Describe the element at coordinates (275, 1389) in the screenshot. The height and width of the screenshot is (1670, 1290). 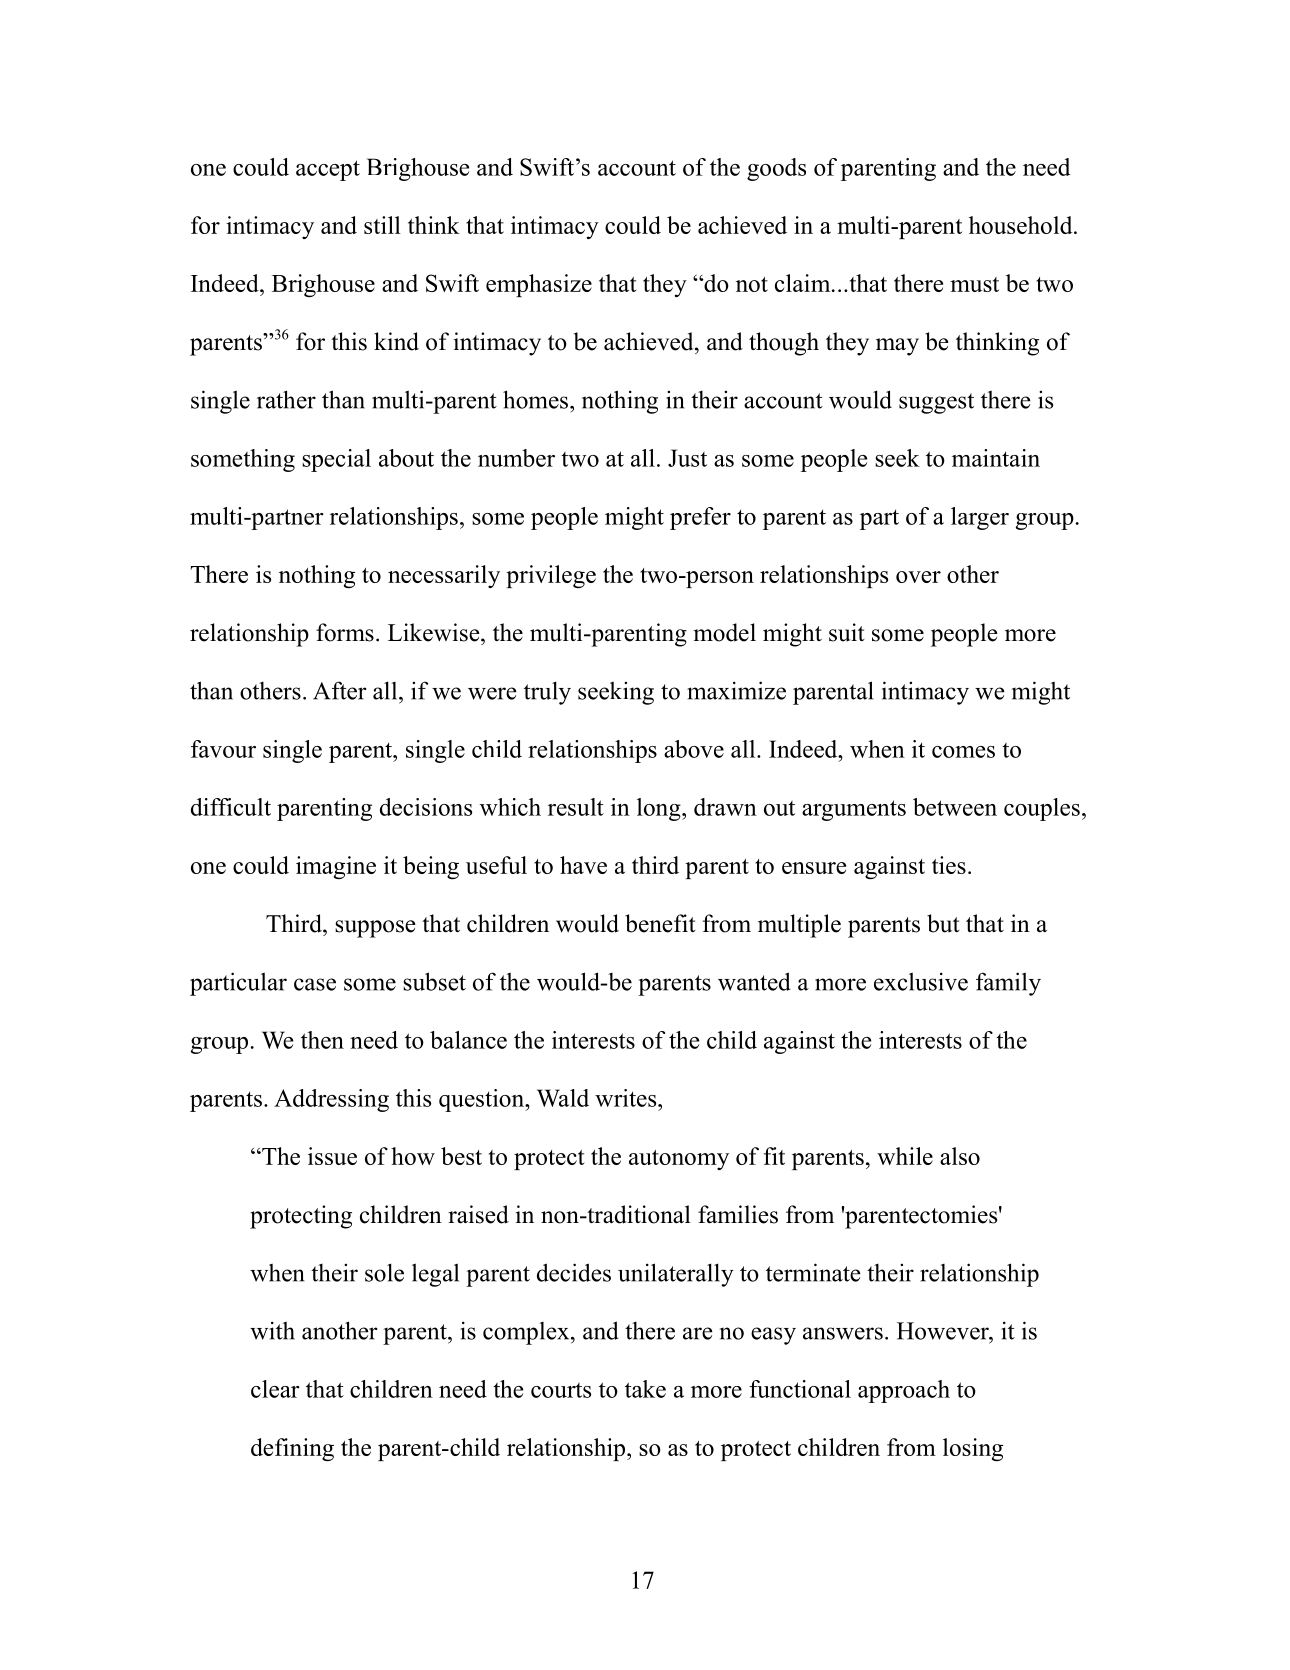
I see `clear` at that location.
